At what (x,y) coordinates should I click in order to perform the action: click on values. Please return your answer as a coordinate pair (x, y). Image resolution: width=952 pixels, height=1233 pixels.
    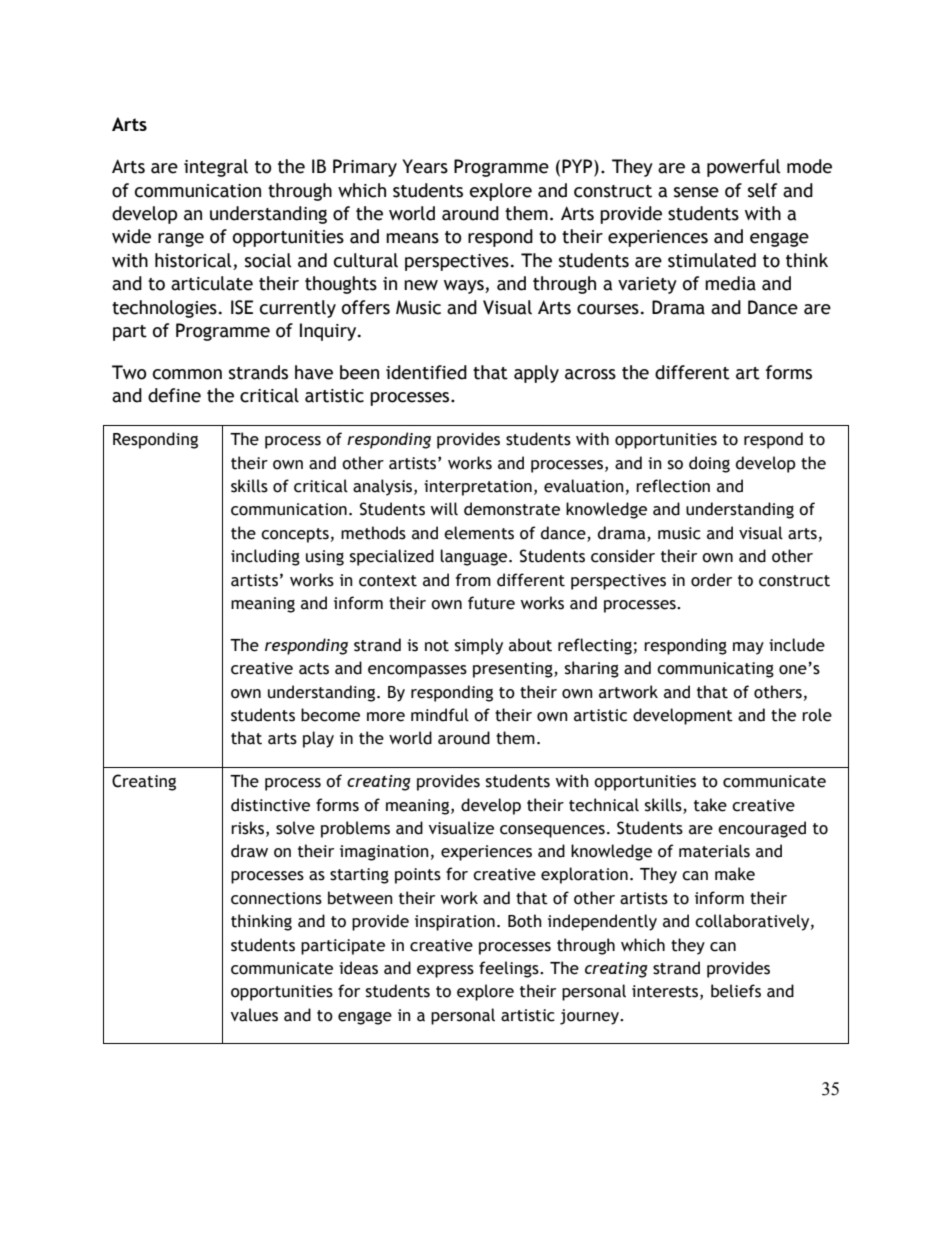
    Looking at the image, I should click on (254, 1015).
